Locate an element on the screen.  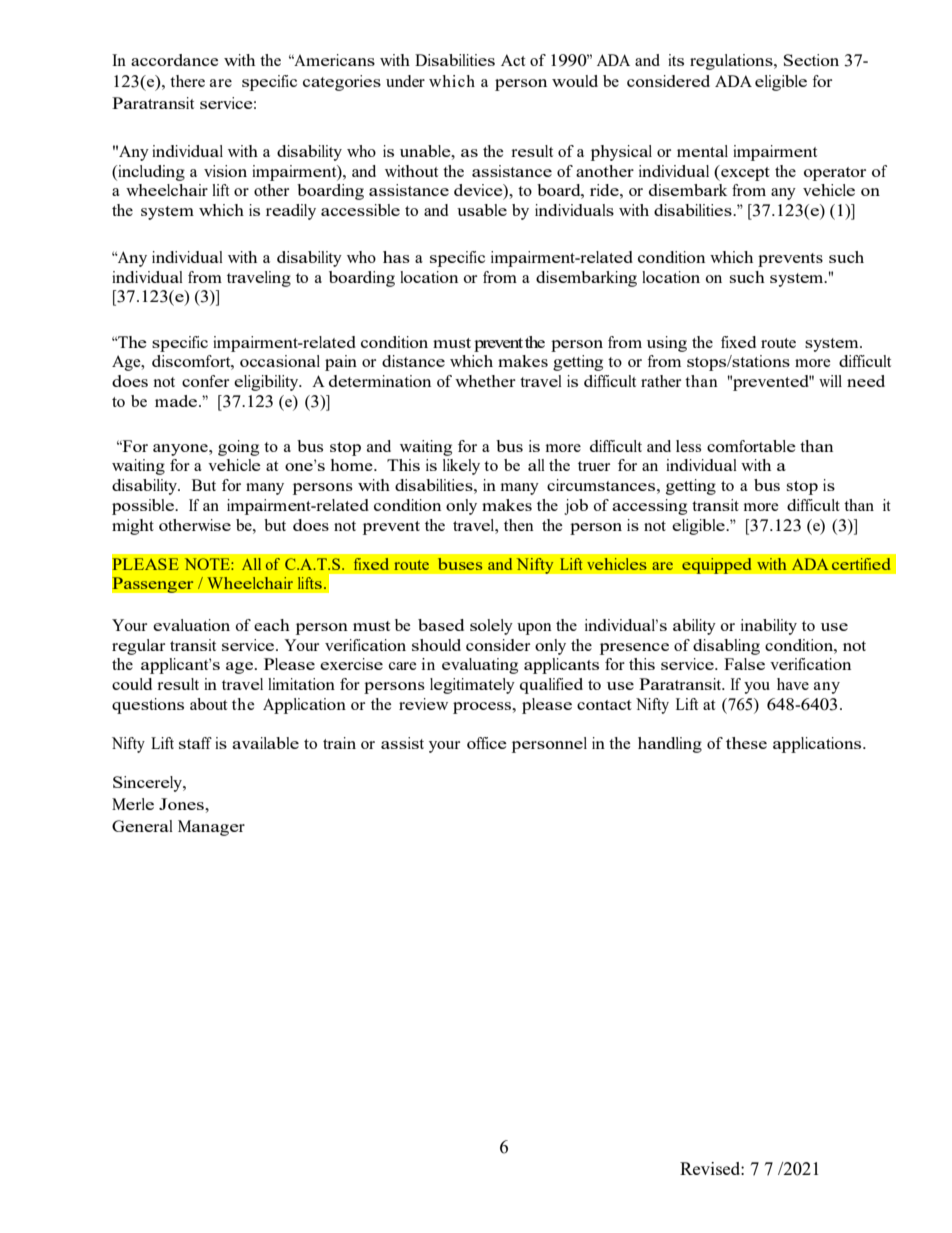
has is located at coordinates (396, 257).
